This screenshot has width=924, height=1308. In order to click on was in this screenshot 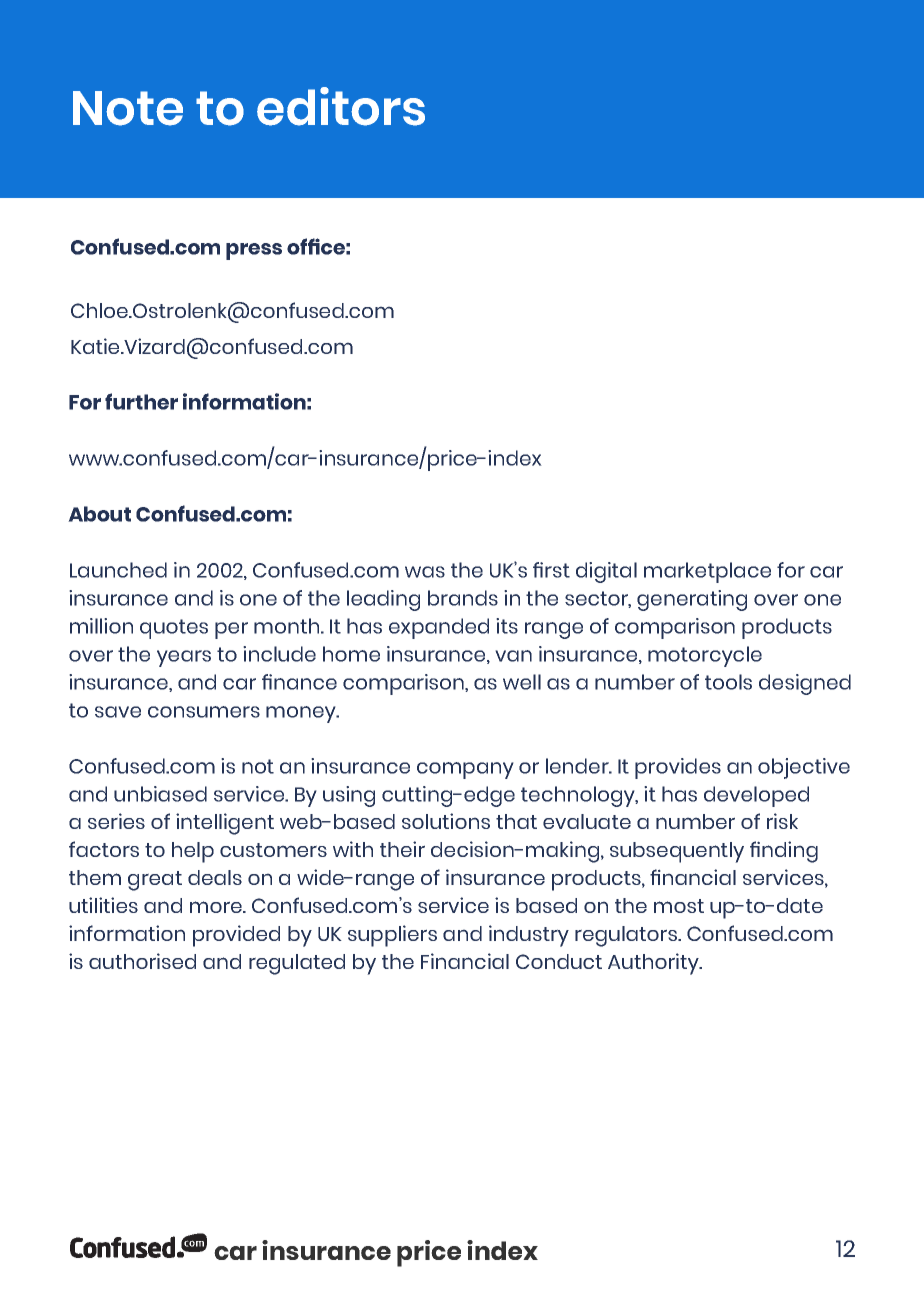, I will do `click(425, 572)`.
